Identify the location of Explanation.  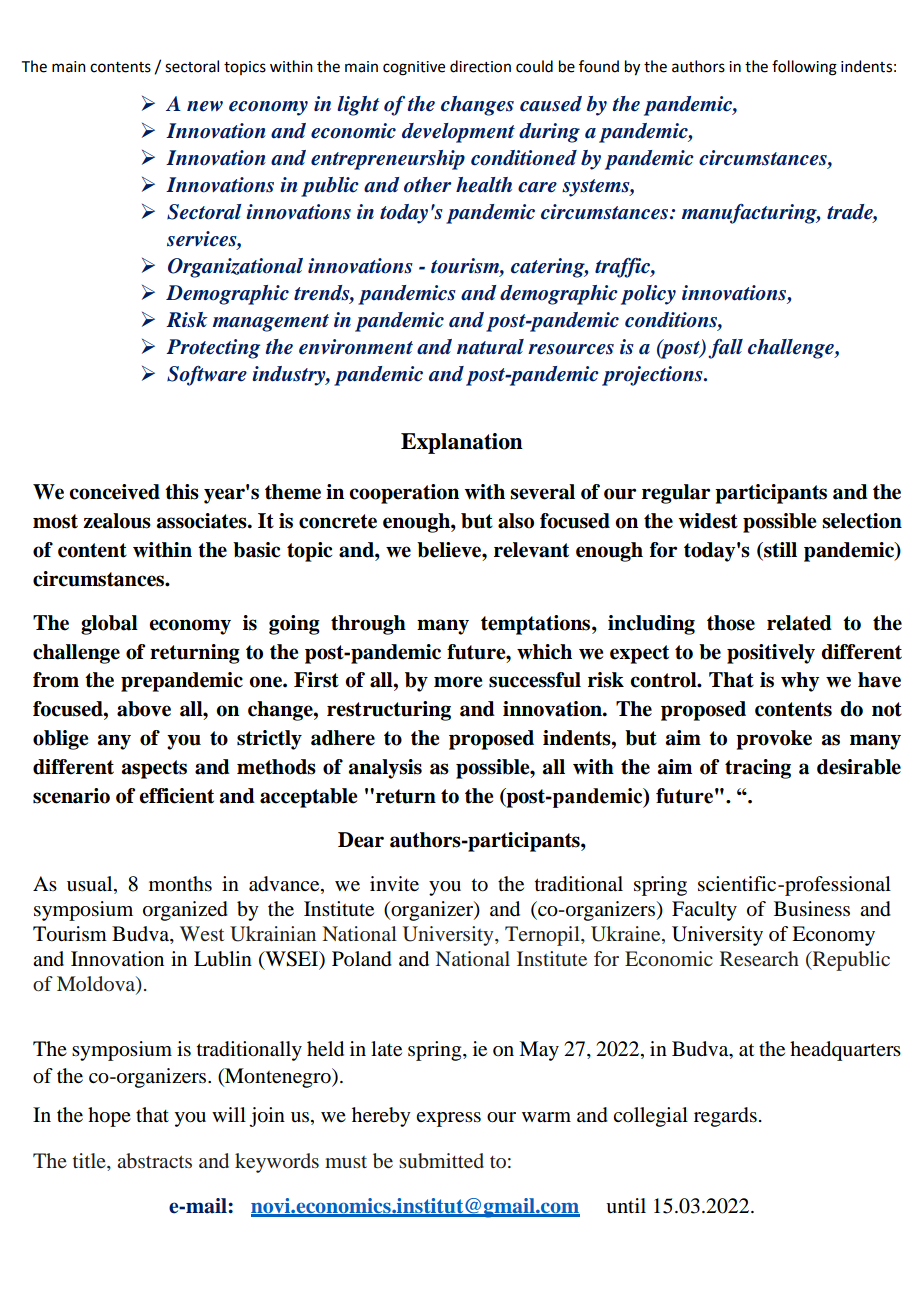
(462, 443).
